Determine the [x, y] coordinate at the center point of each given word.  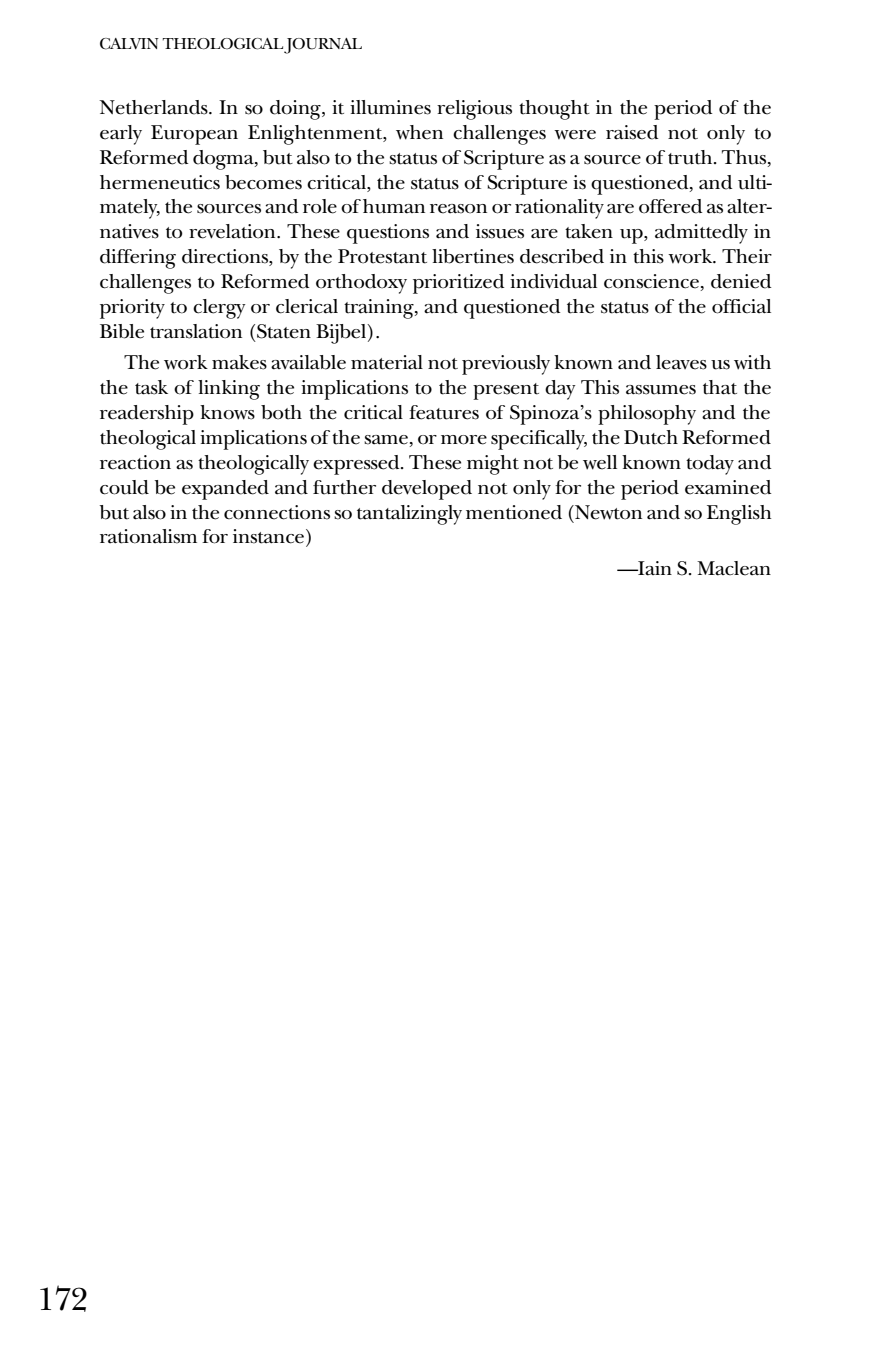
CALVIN [129, 44]
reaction [135, 462]
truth [691, 157]
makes [239, 362]
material [387, 362]
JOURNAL [323, 46]
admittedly [701, 234]
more [464, 440]
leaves [681, 362]
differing [138, 259]
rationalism [148, 536]
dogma [224, 160]
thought [554, 110]
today [710, 465]
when [419, 132]
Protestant [382, 256]
